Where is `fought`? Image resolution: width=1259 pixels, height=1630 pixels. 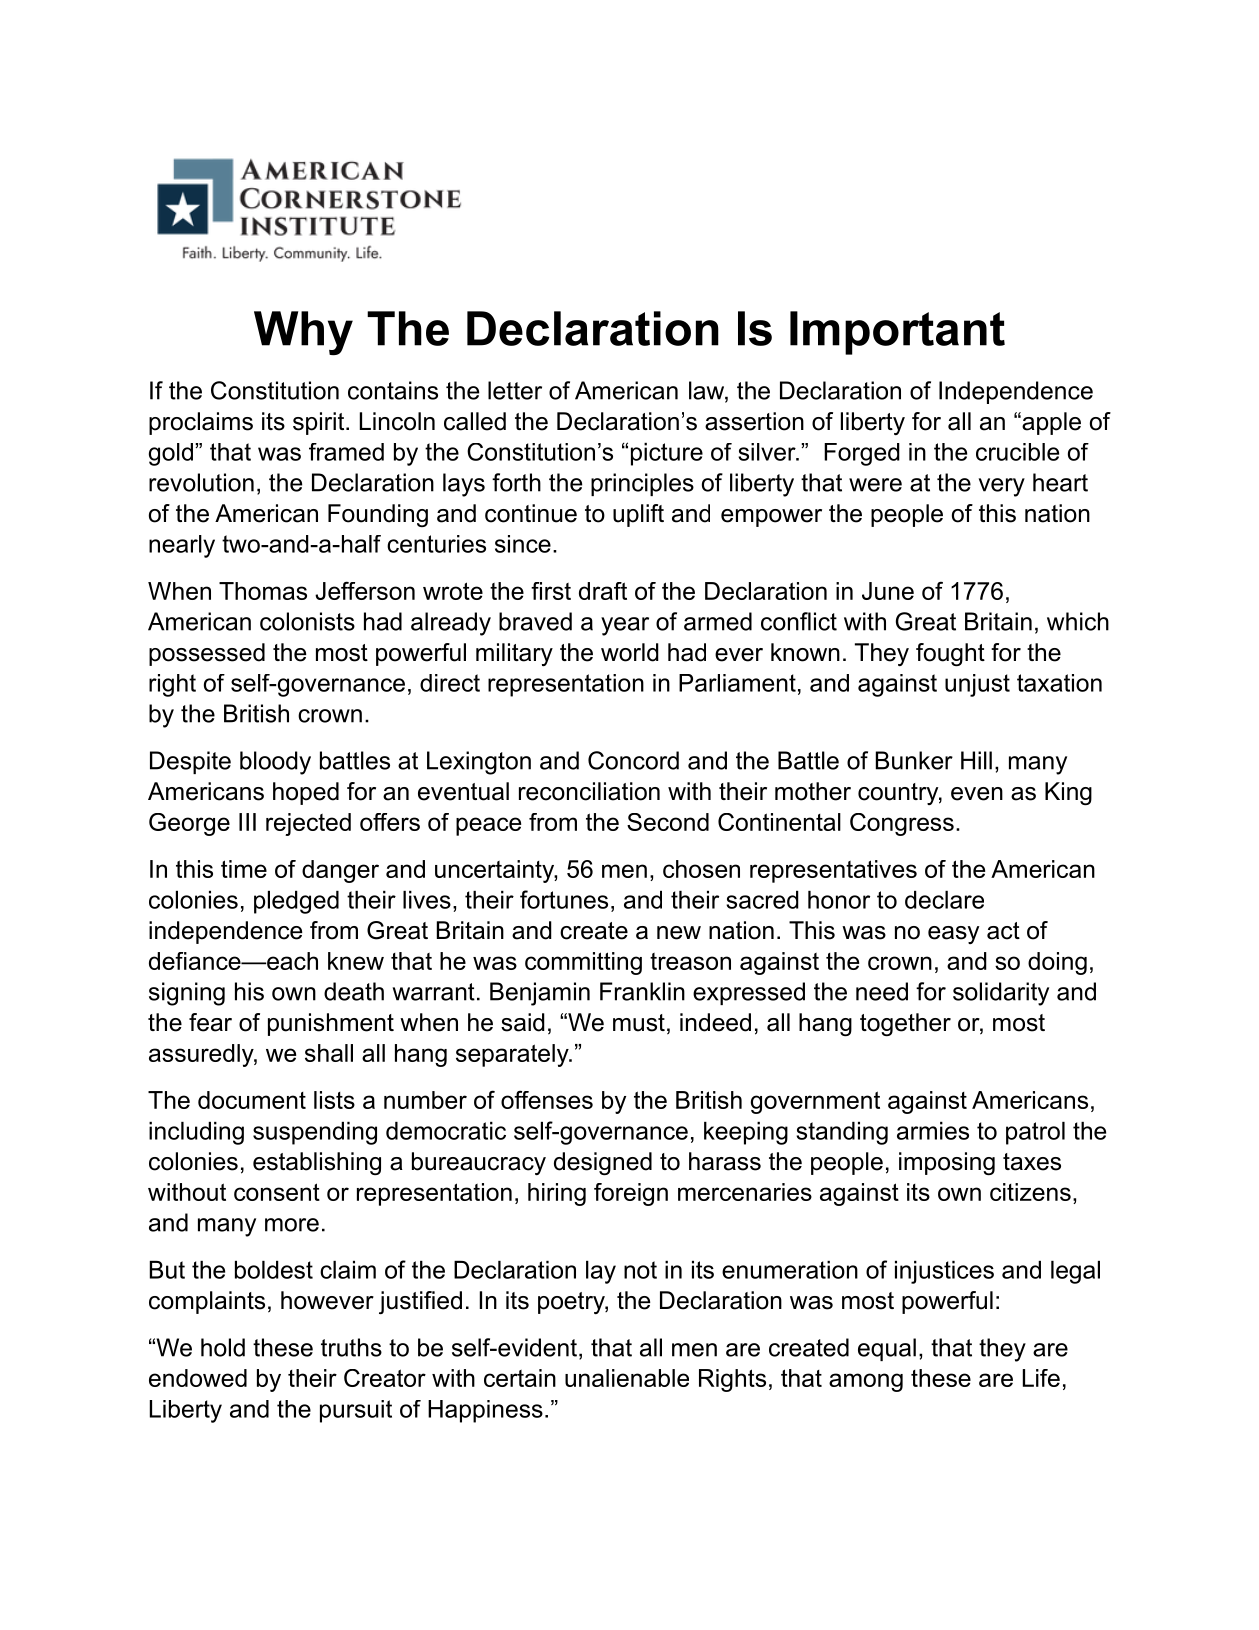
fought is located at coordinates (950, 654).
